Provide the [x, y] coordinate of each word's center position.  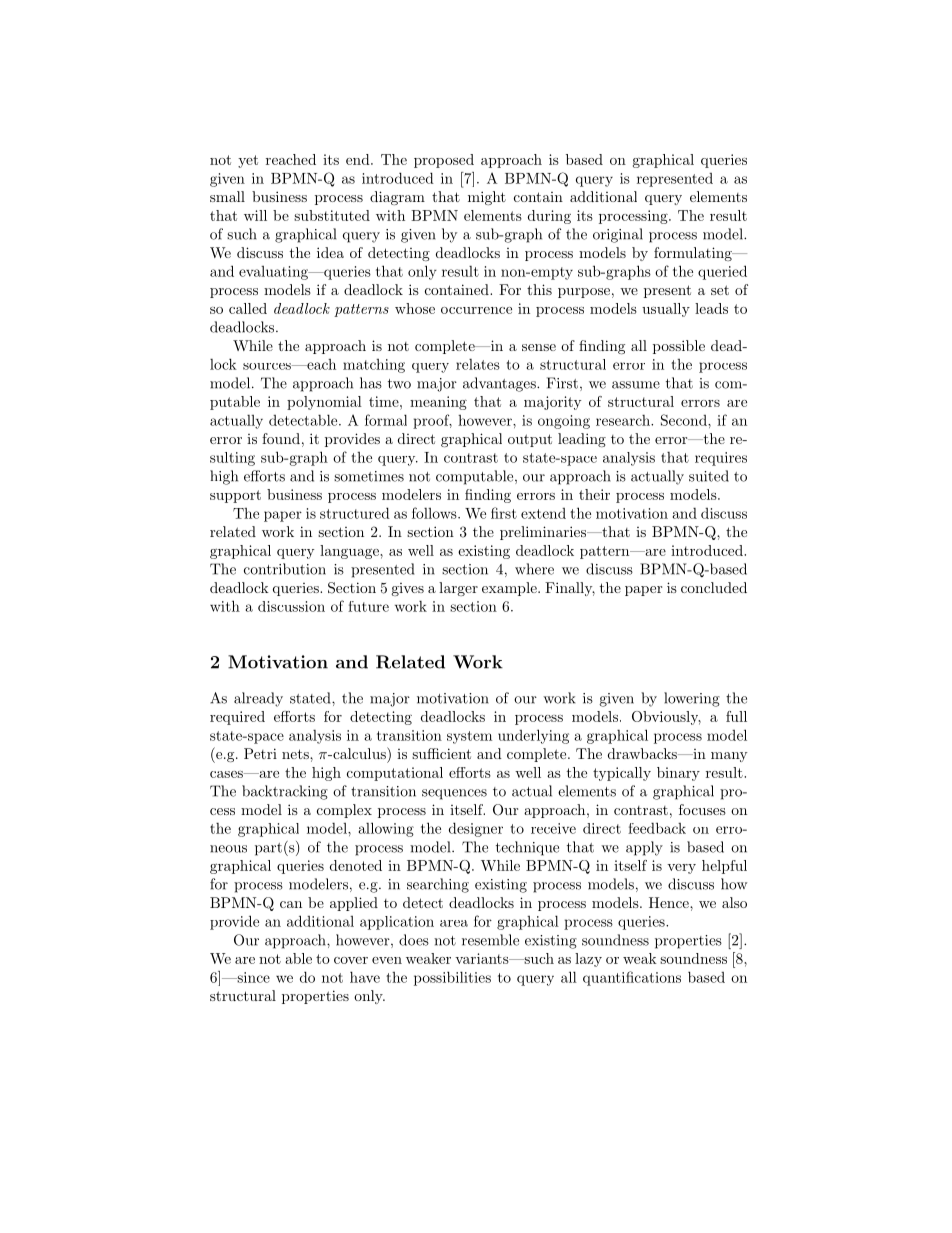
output [530, 440]
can [291, 904]
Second [685, 420]
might [487, 198]
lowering [692, 699]
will [255, 215]
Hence [670, 902]
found [281, 438]
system [469, 737]
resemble [490, 940]
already [258, 699]
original [618, 235]
